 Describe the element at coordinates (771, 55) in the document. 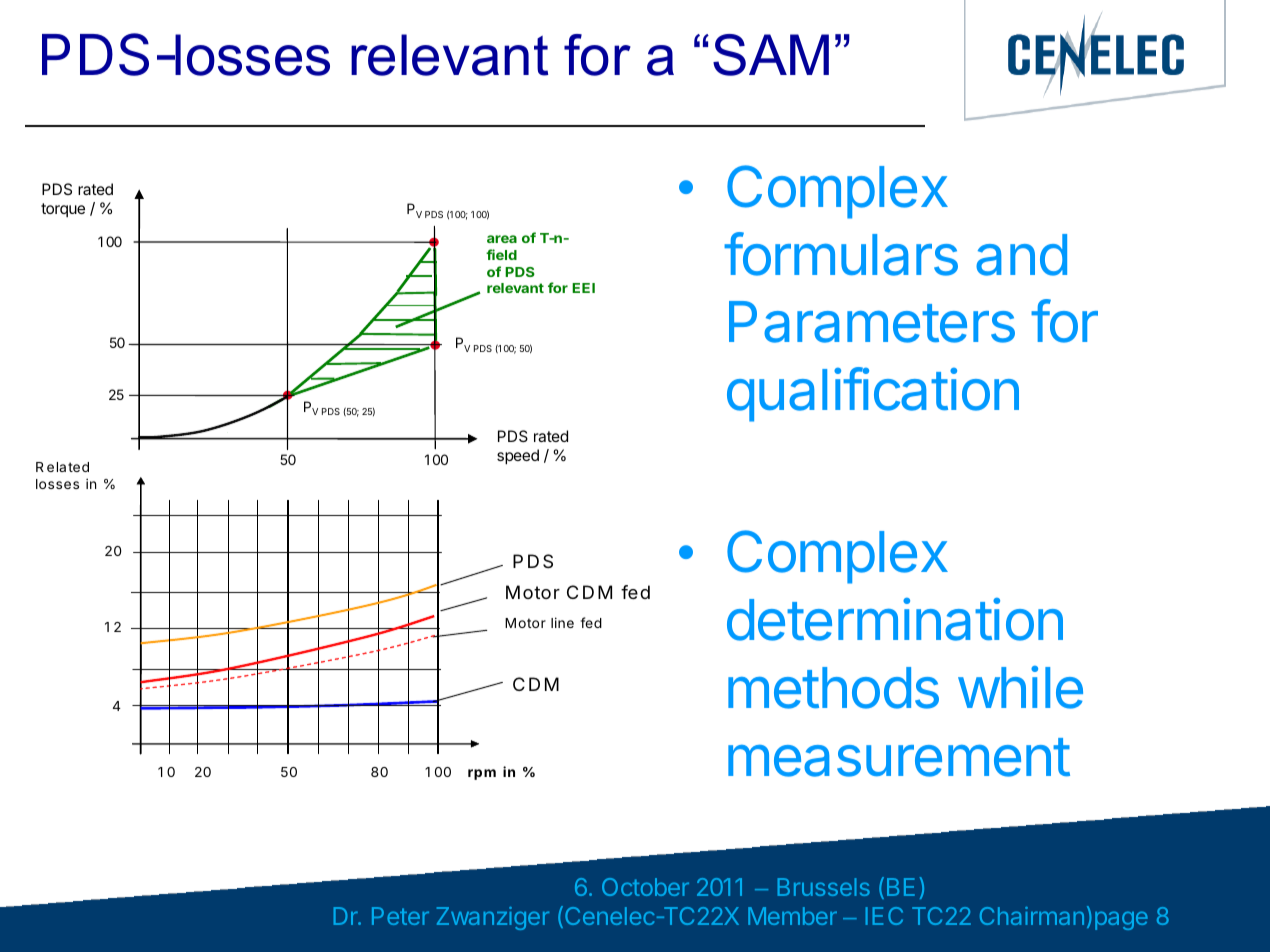

I see `SAM` at that location.
